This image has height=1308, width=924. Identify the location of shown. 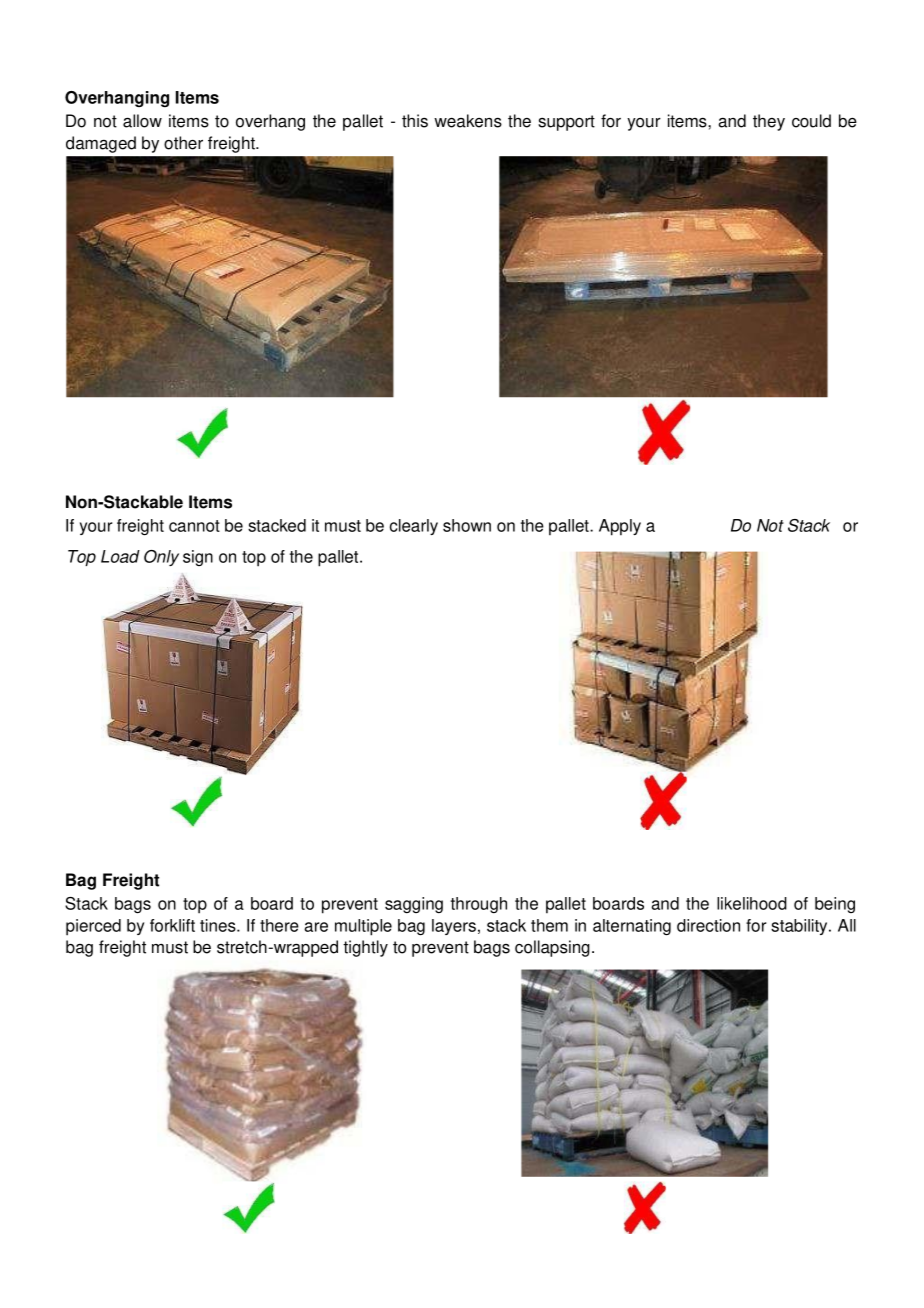
(467, 525).
